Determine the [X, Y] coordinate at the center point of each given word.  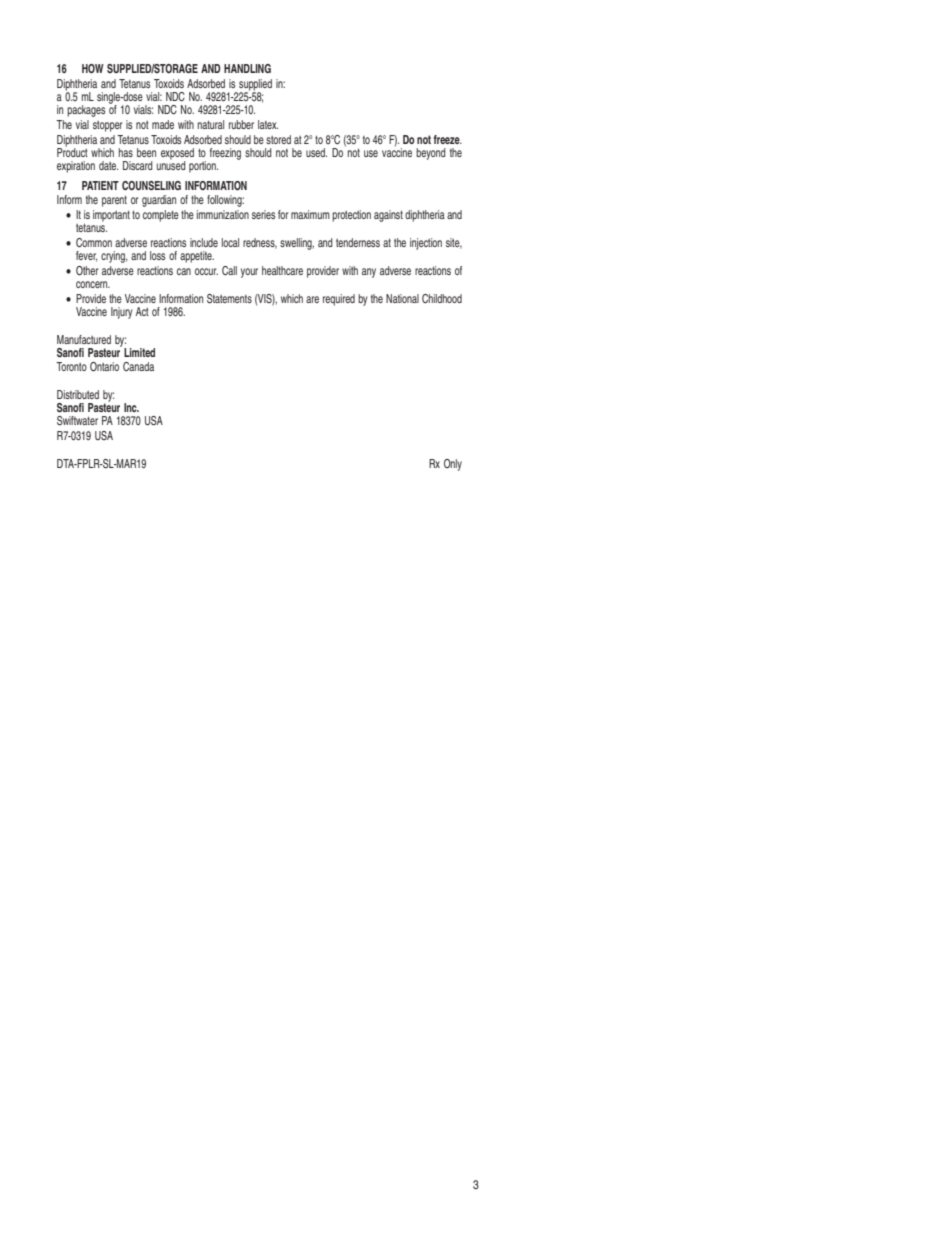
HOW [93, 69]
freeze [448, 139]
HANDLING [247, 68]
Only [453, 465]
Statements [229, 299]
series [263, 214]
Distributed [78, 394]
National [402, 298]
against [388, 216]
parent [114, 201]
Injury [122, 313]
